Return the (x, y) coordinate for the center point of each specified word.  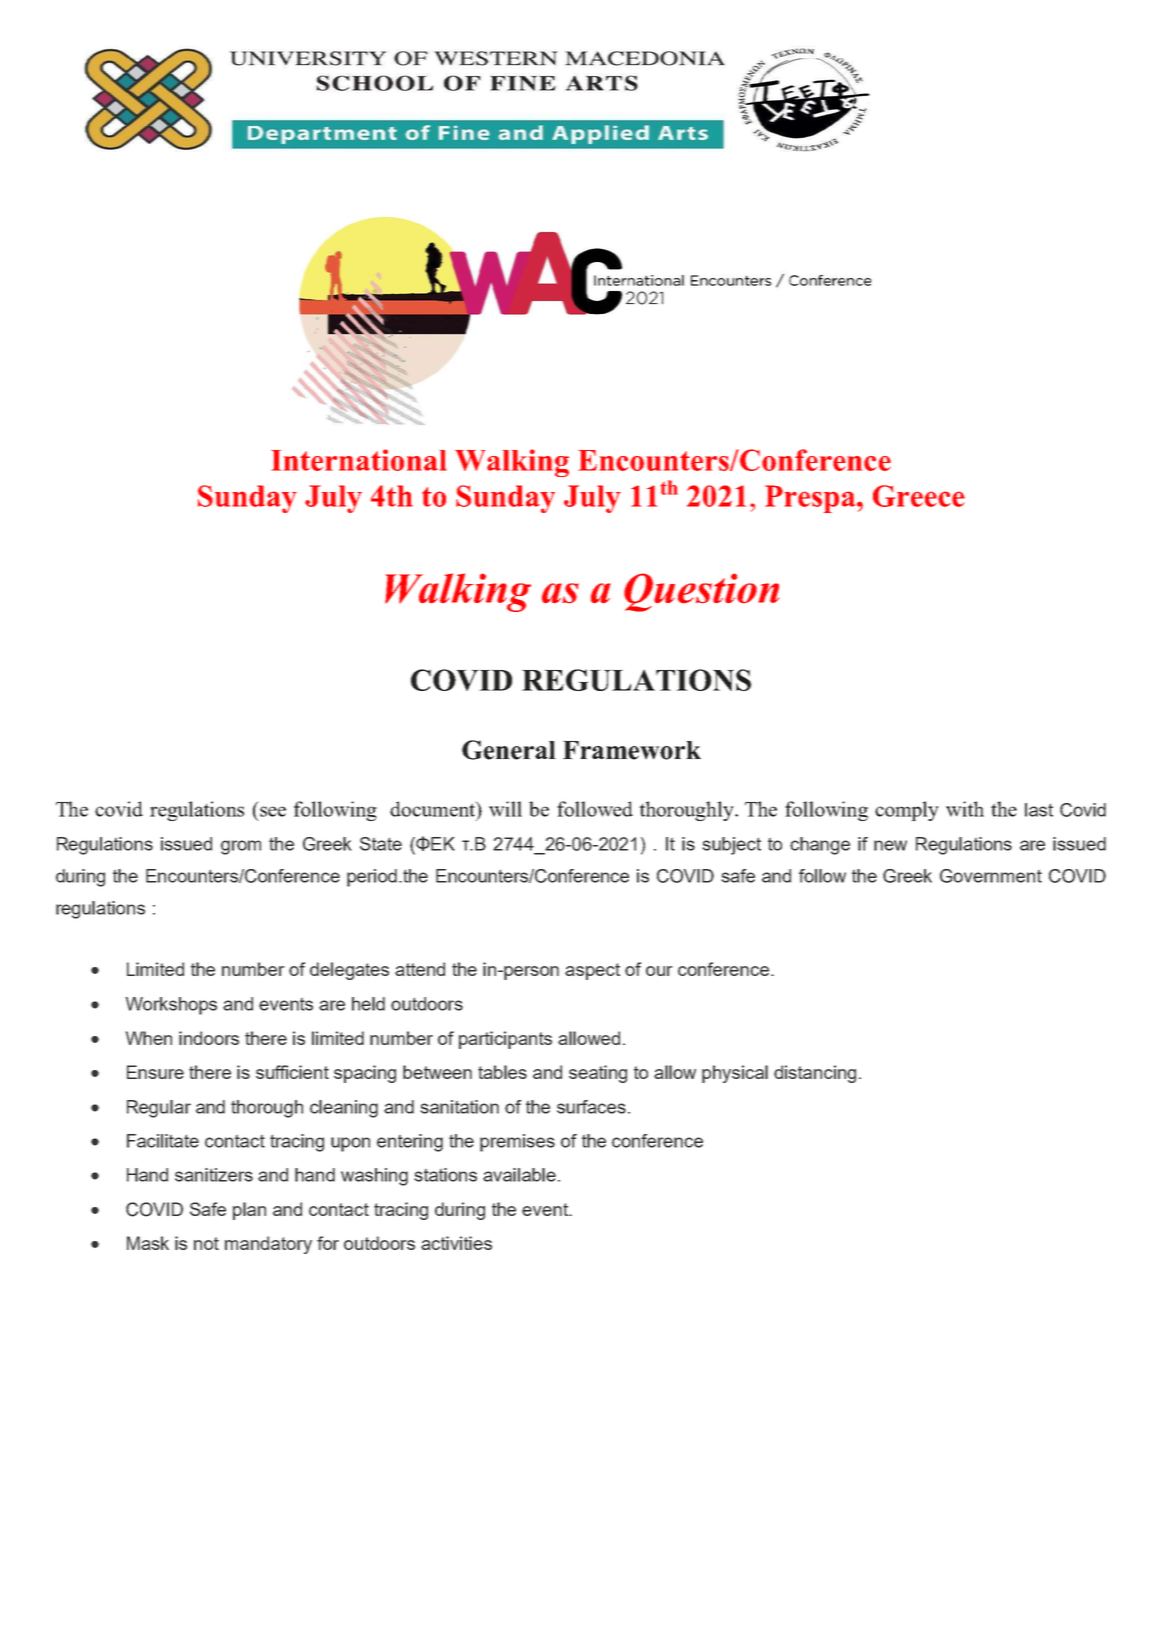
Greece (919, 496)
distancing (815, 1074)
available (519, 1175)
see (273, 811)
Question (701, 592)
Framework (632, 750)
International (359, 460)
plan (249, 1211)
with (965, 809)
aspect (592, 971)
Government (991, 876)
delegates (349, 971)
